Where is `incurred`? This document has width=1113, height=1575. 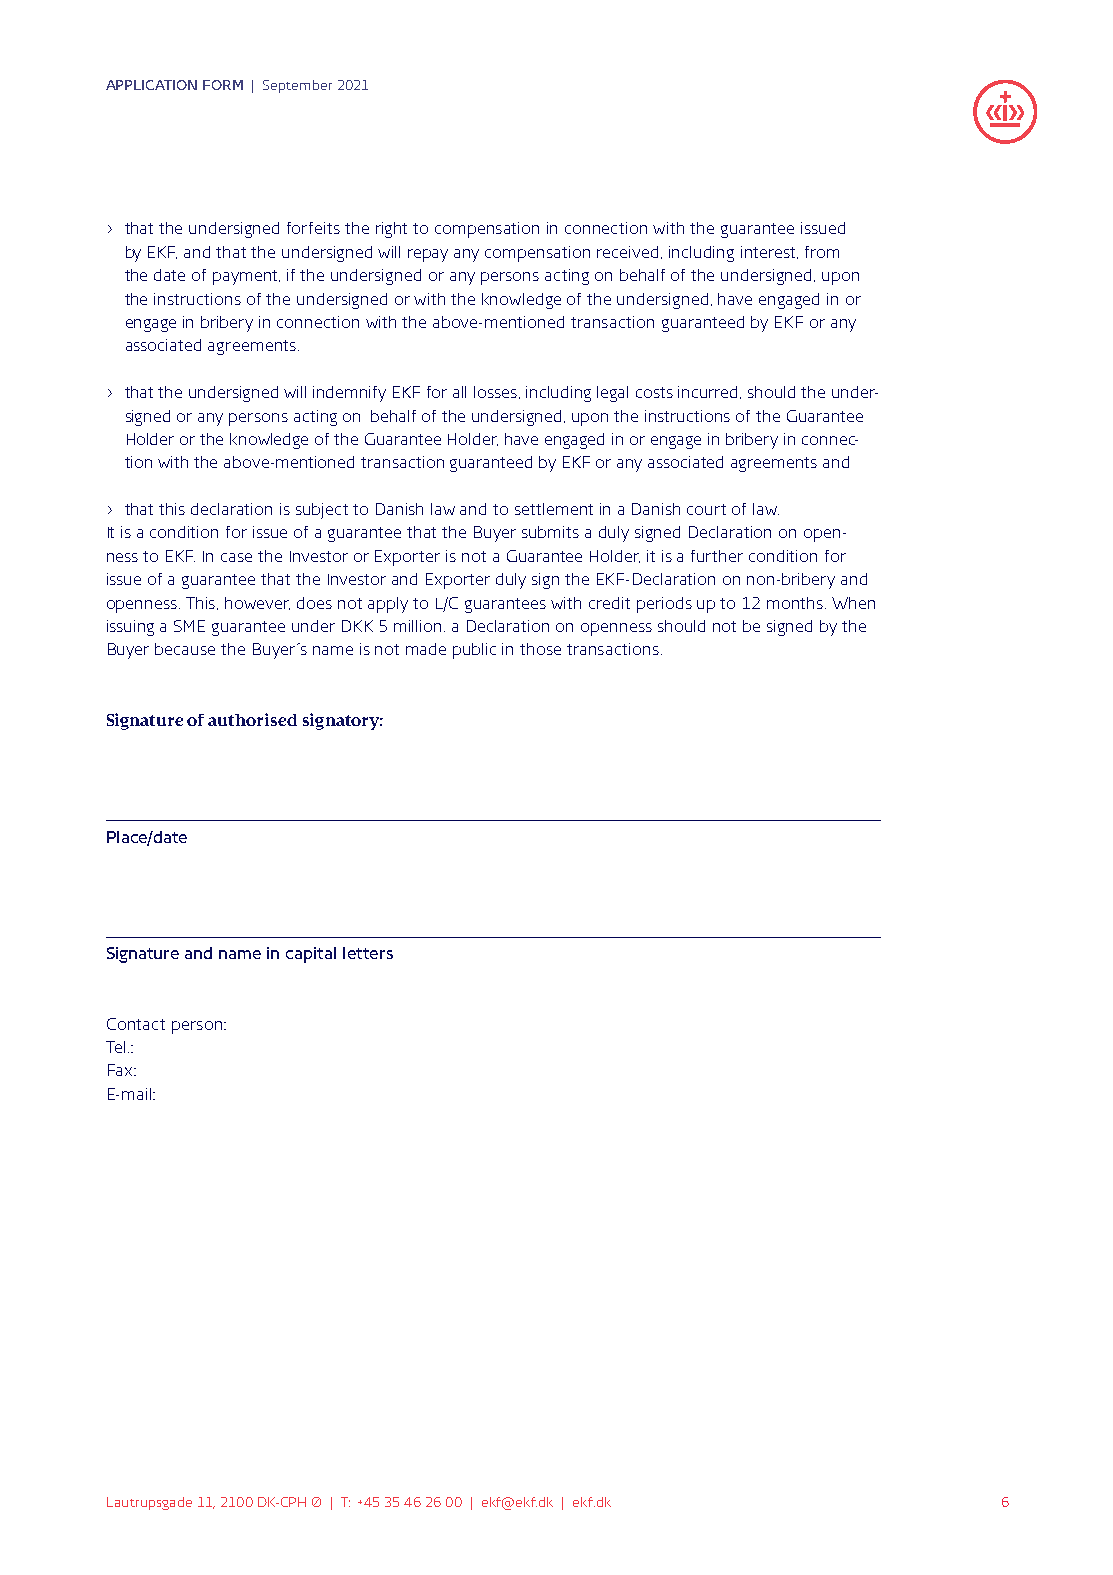 incurred is located at coordinates (709, 392).
